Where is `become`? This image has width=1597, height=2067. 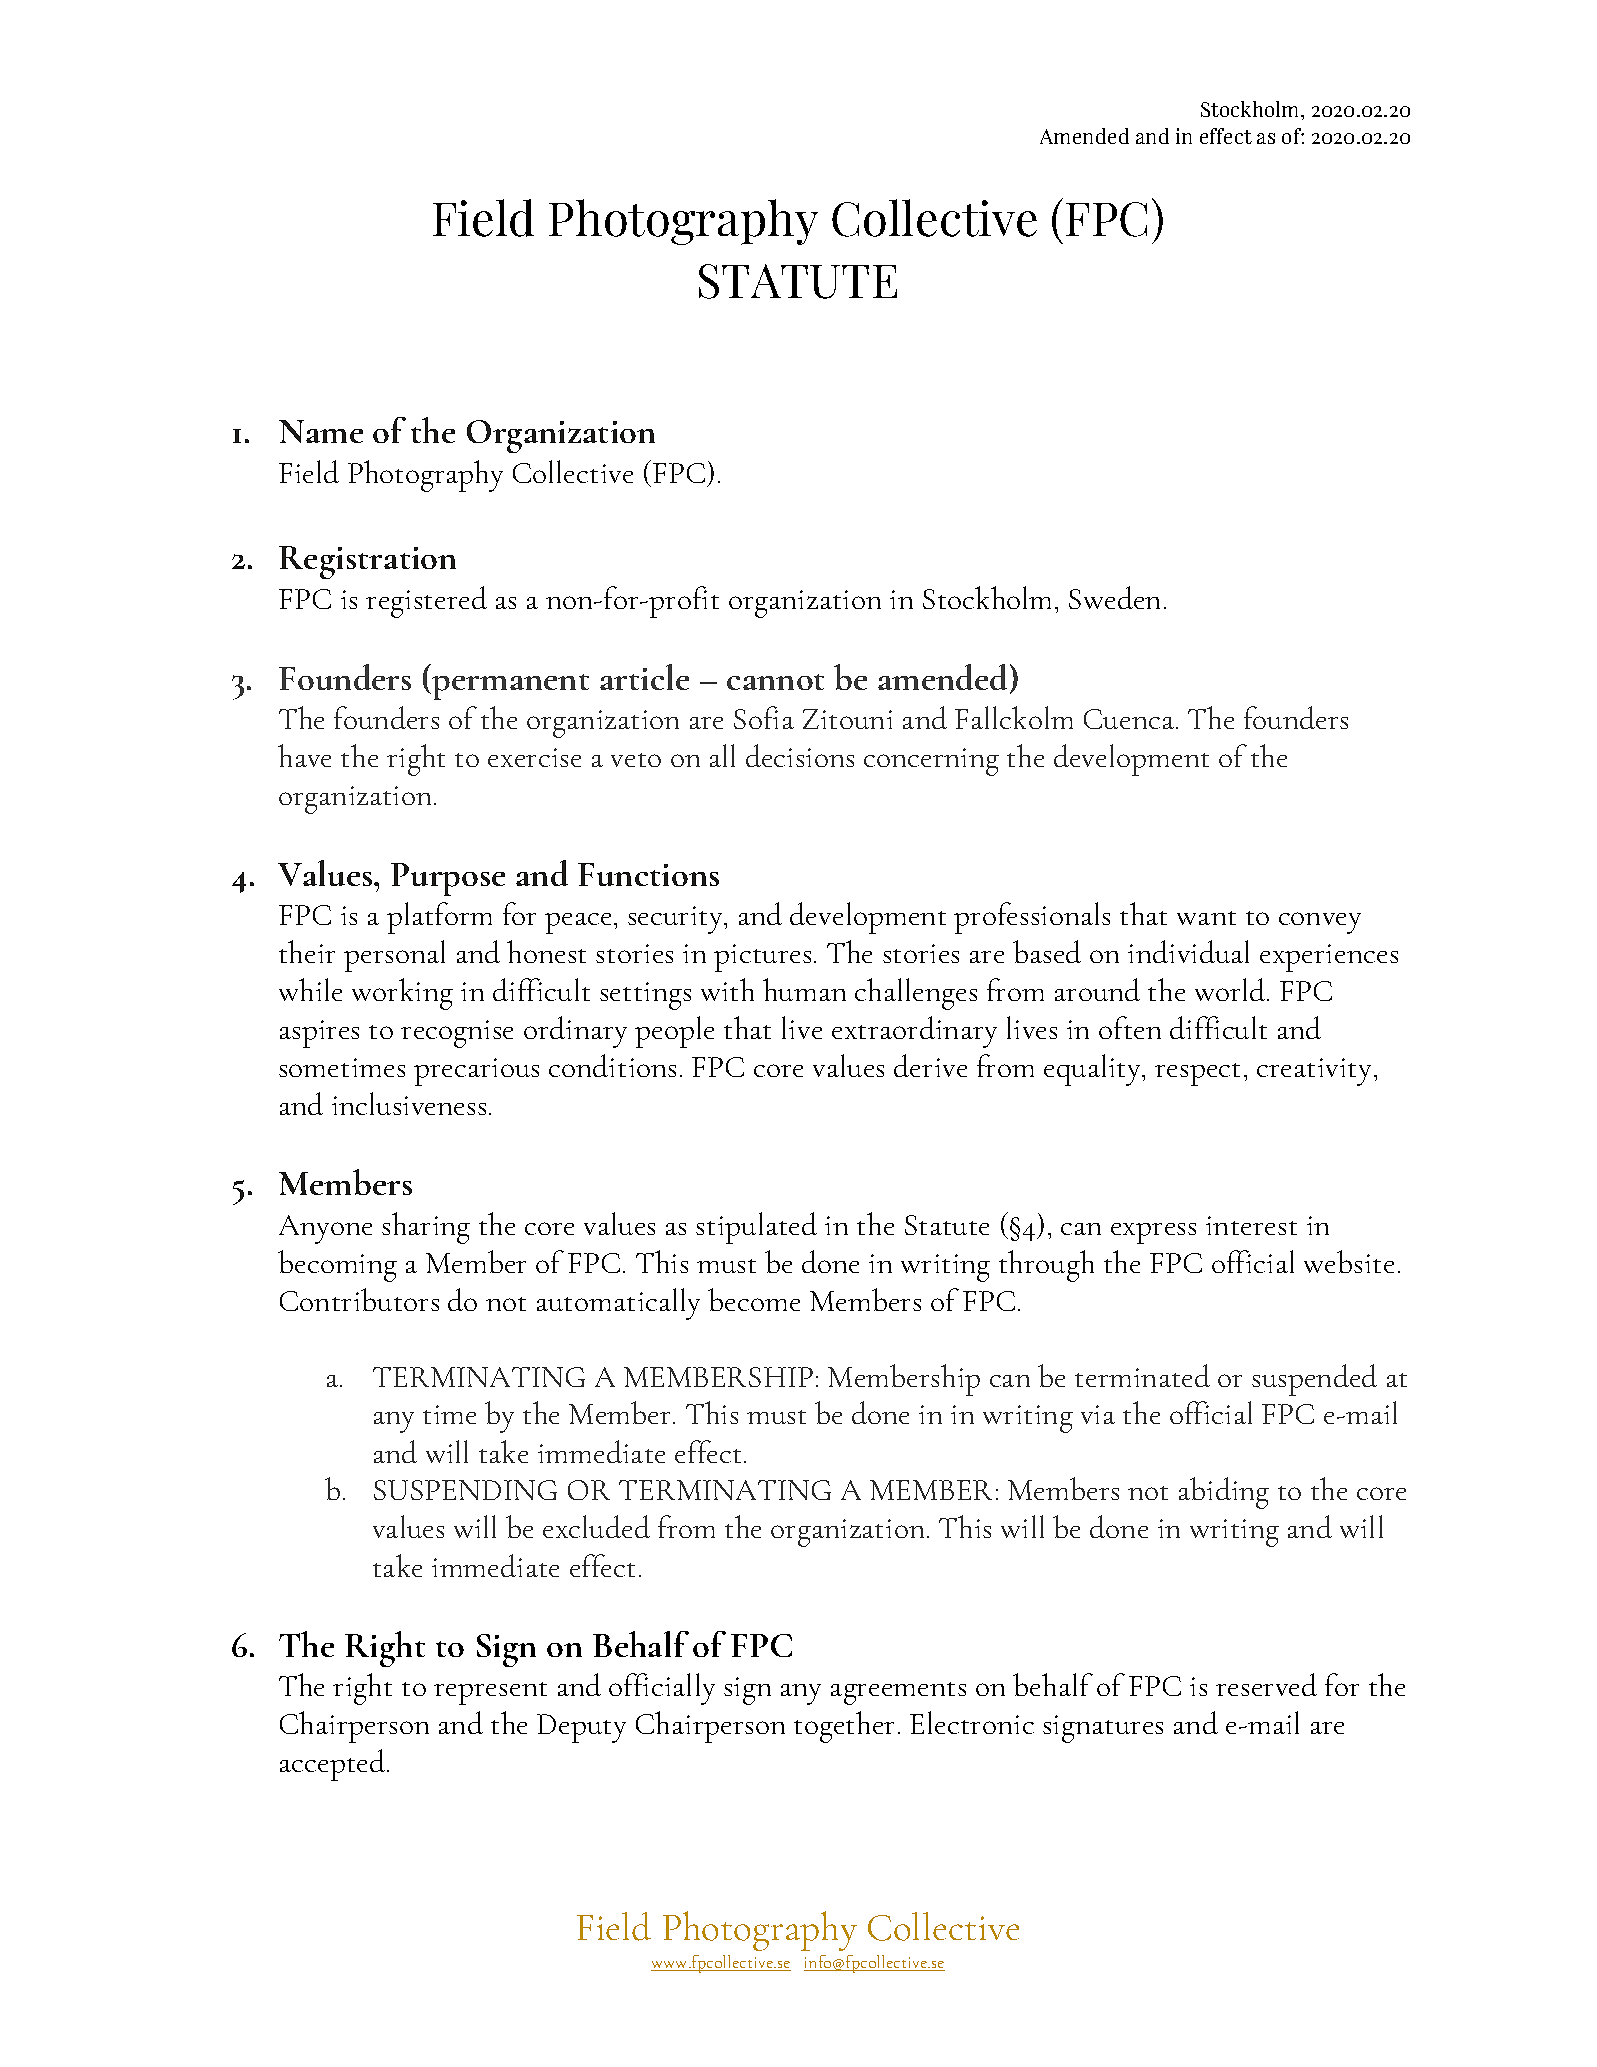 become is located at coordinates (754, 1299).
